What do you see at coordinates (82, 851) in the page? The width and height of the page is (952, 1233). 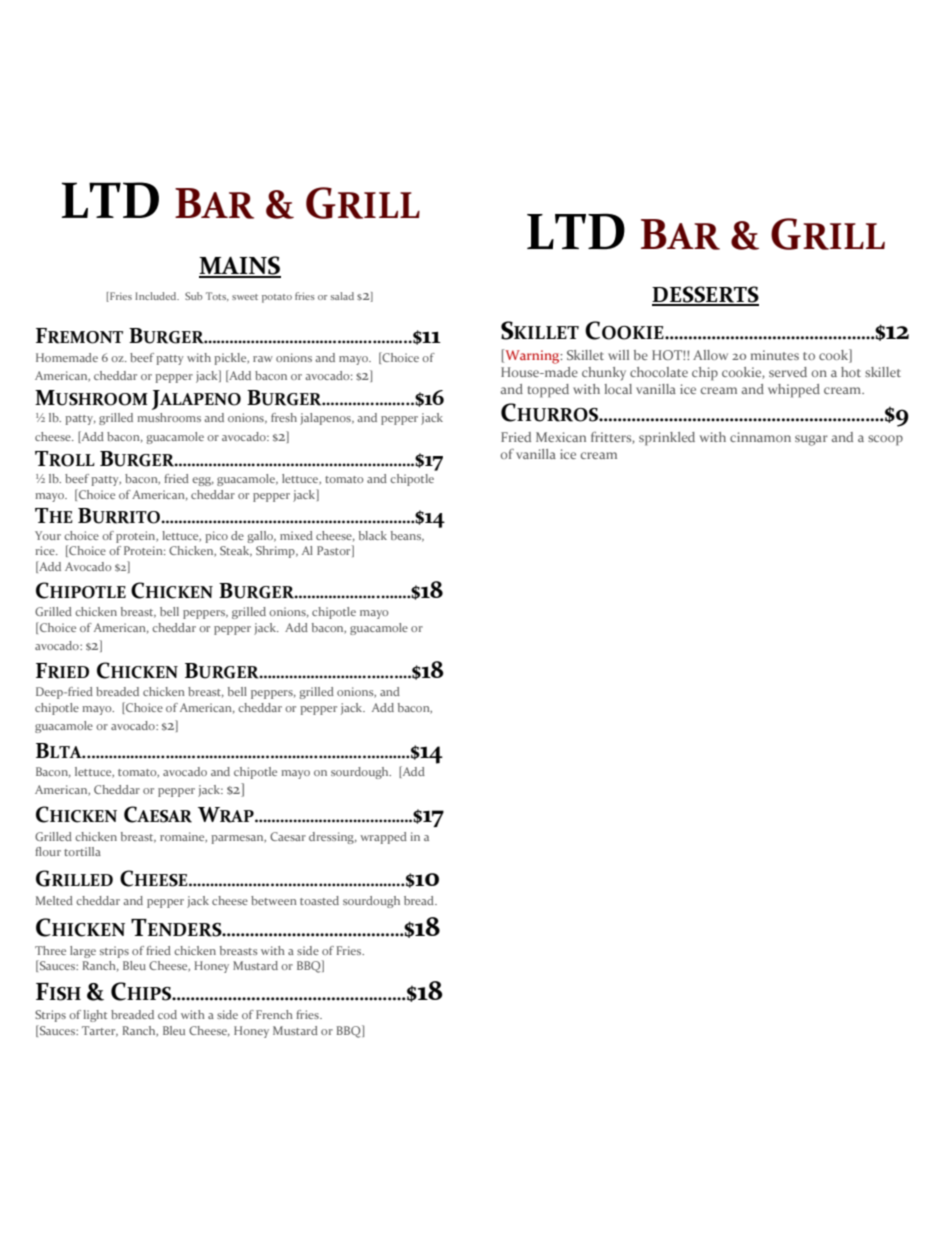 I see `tortilla` at bounding box center [82, 851].
